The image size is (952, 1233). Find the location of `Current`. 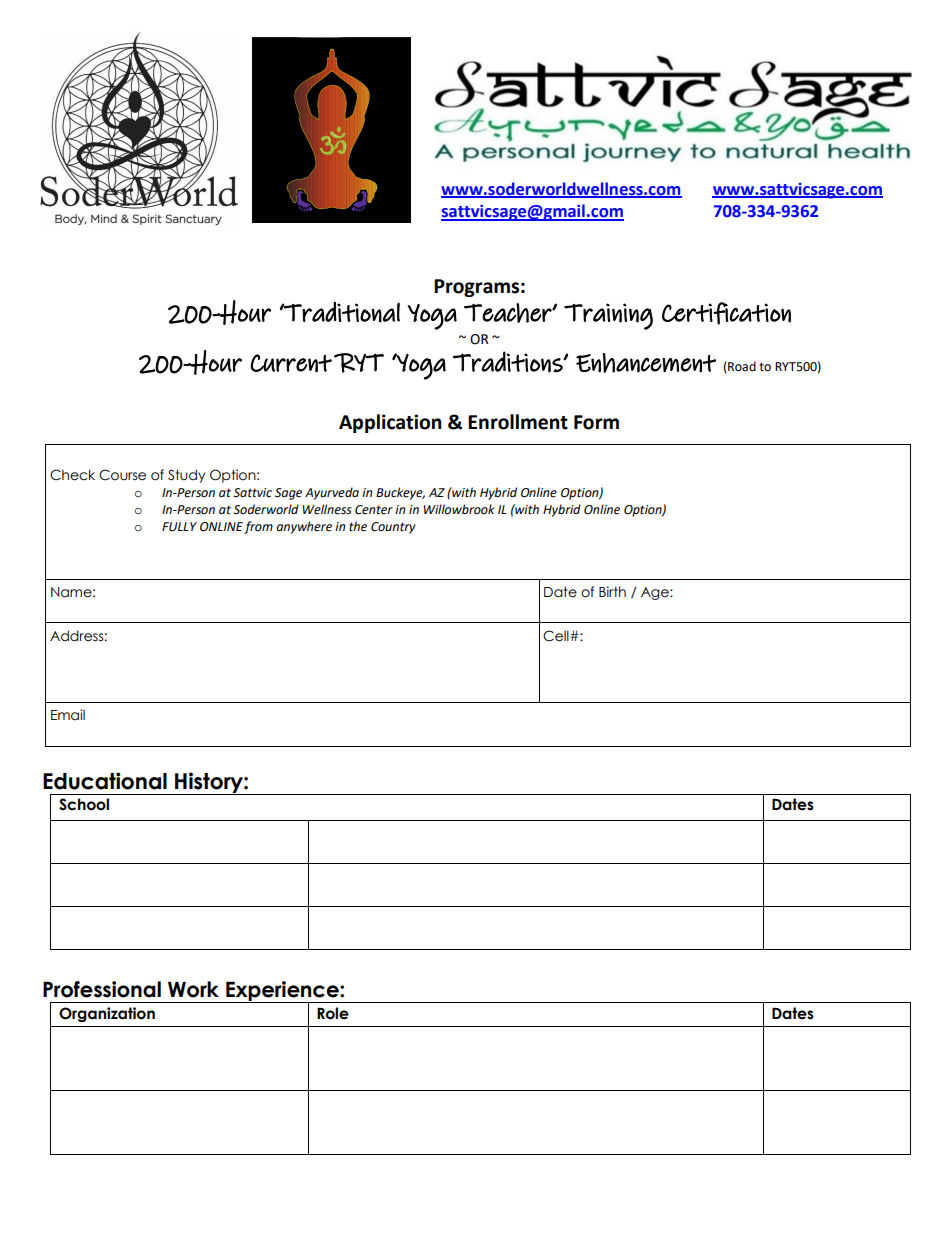

Current is located at coordinates (291, 363).
